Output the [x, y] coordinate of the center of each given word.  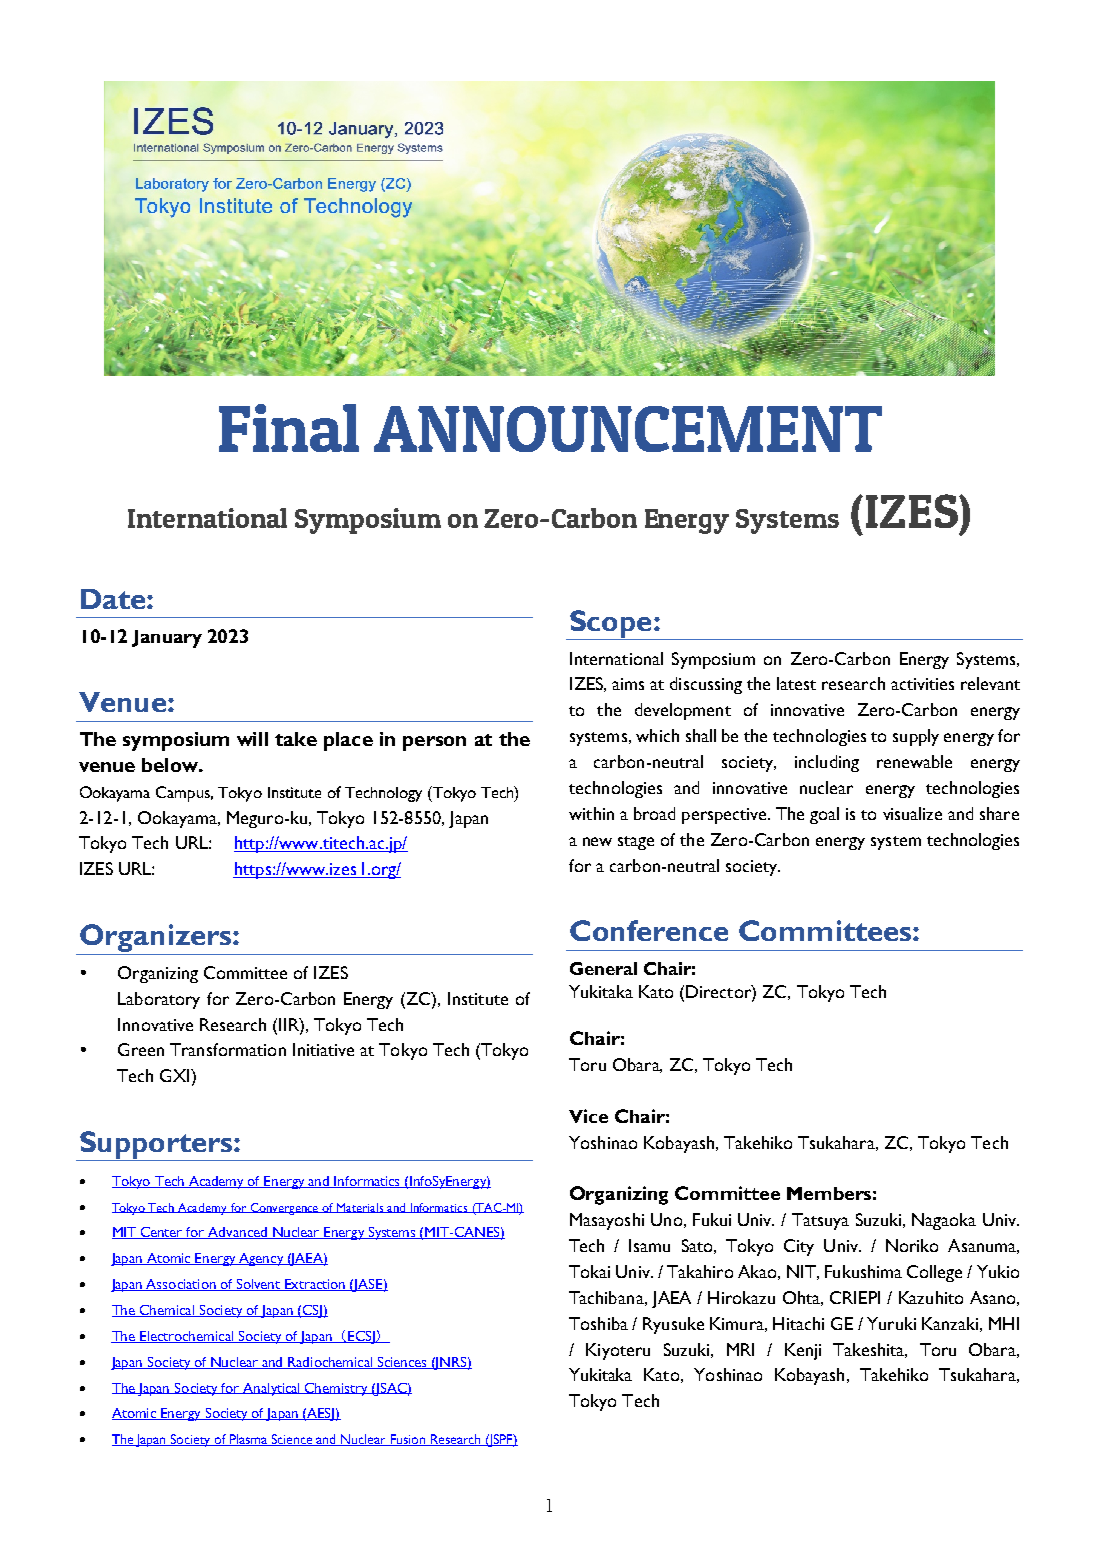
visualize [912, 813]
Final [289, 428]
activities [922, 684]
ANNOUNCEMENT [628, 429]
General [603, 968]
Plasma [249, 1440]
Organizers [157, 938]
